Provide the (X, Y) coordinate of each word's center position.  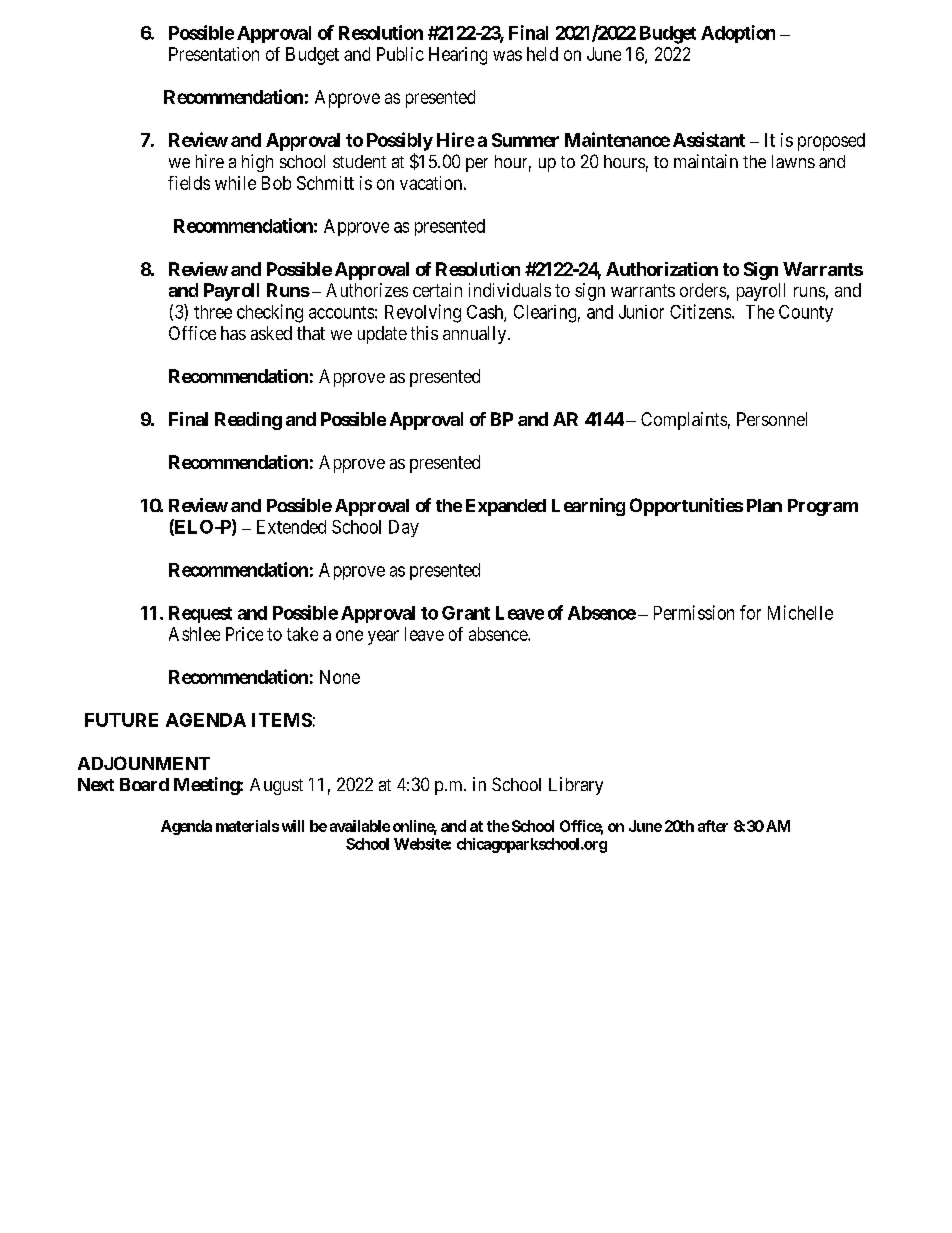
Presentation (214, 54)
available (360, 826)
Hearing (458, 56)
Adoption (738, 34)
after (713, 826)
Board (144, 784)
